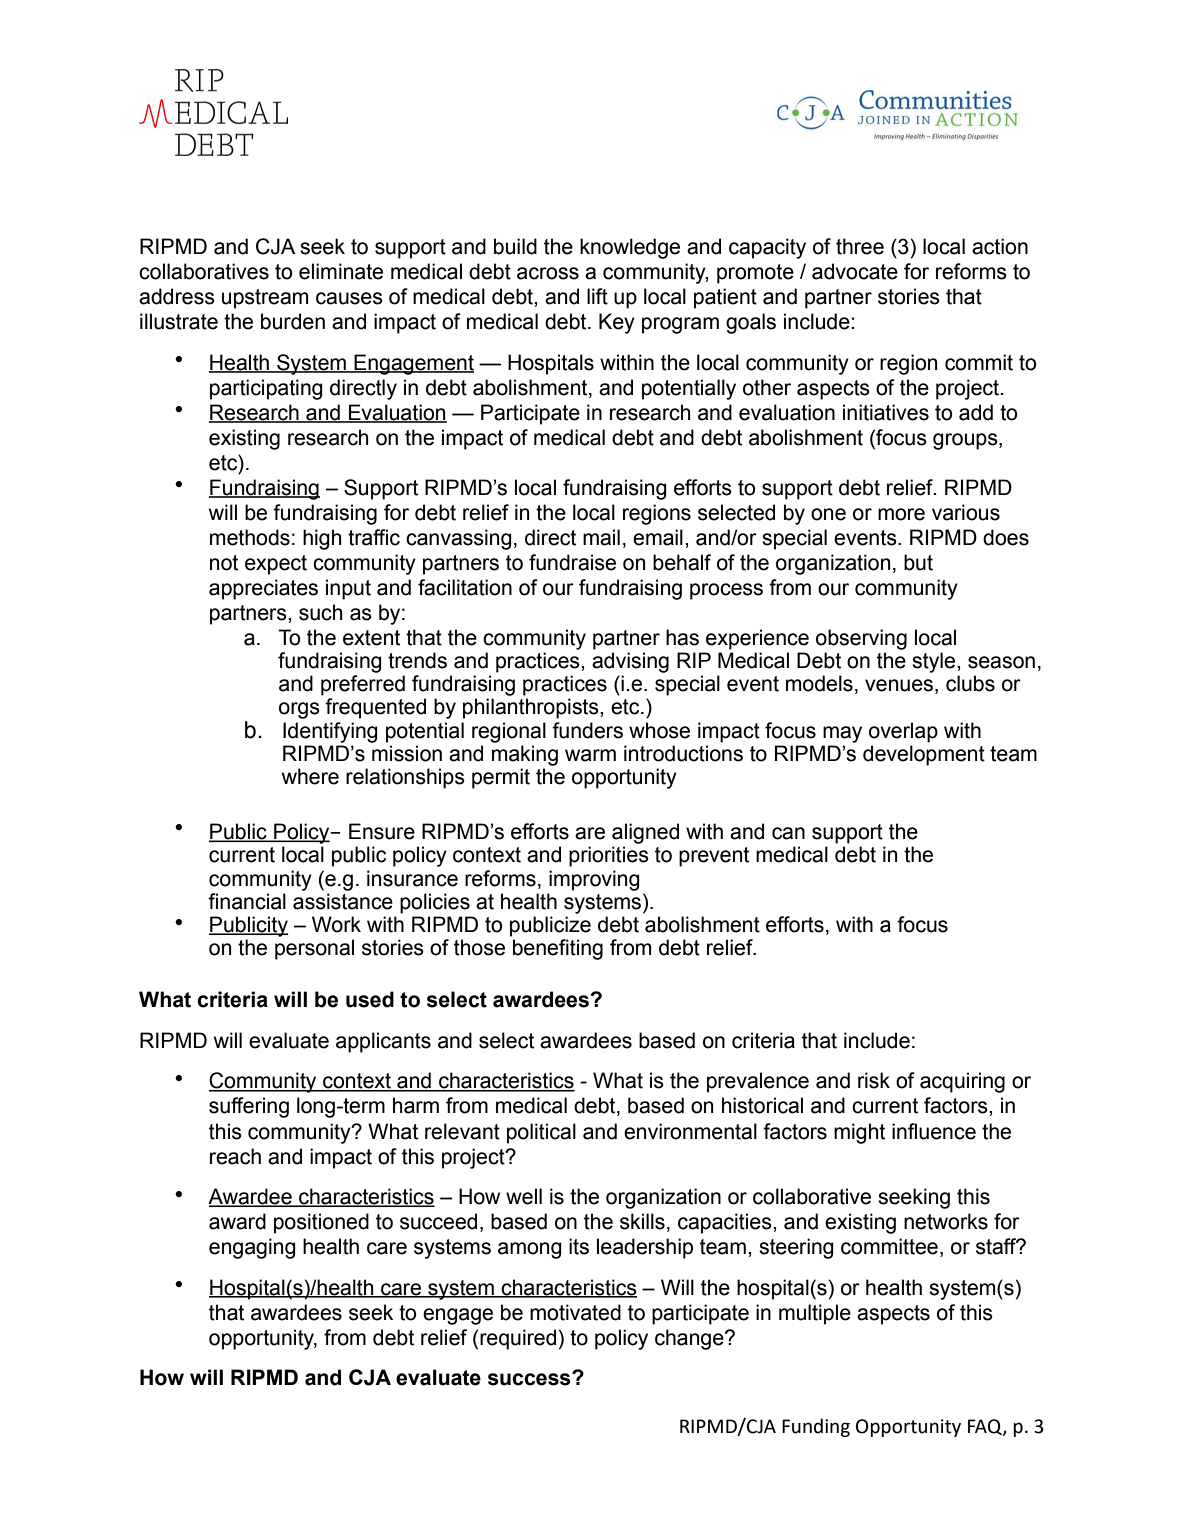 This screenshot has width=1184, height=1533. Describe the element at coordinates (265, 299) in the screenshot. I see `upstream` at that location.
